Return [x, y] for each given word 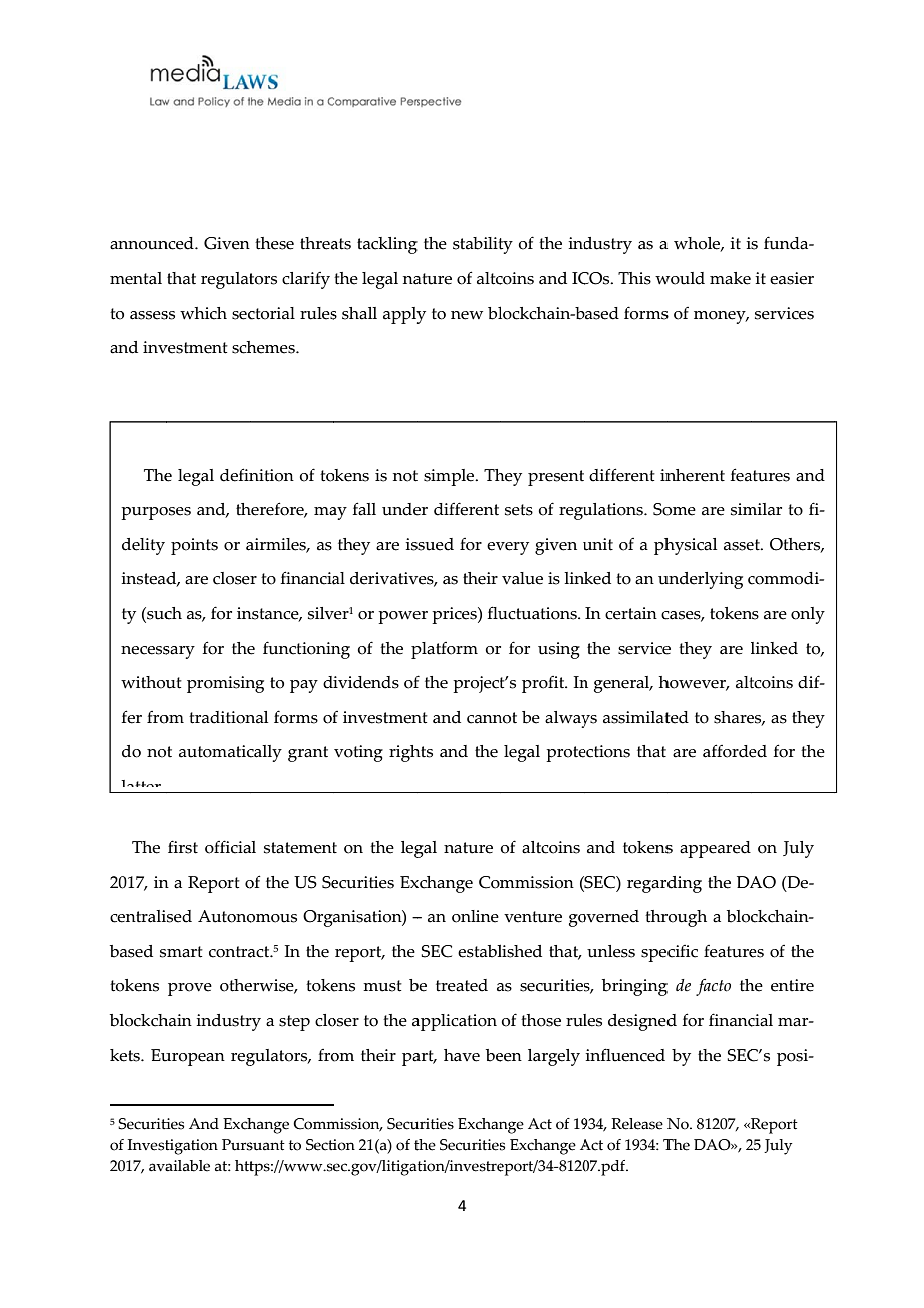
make [730, 278]
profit [544, 684]
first [183, 847]
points [194, 546]
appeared [715, 849]
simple [450, 477]
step [294, 1023]
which [203, 313]
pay [304, 686]
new [467, 315]
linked [774, 648]
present [556, 478]
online [475, 916]
